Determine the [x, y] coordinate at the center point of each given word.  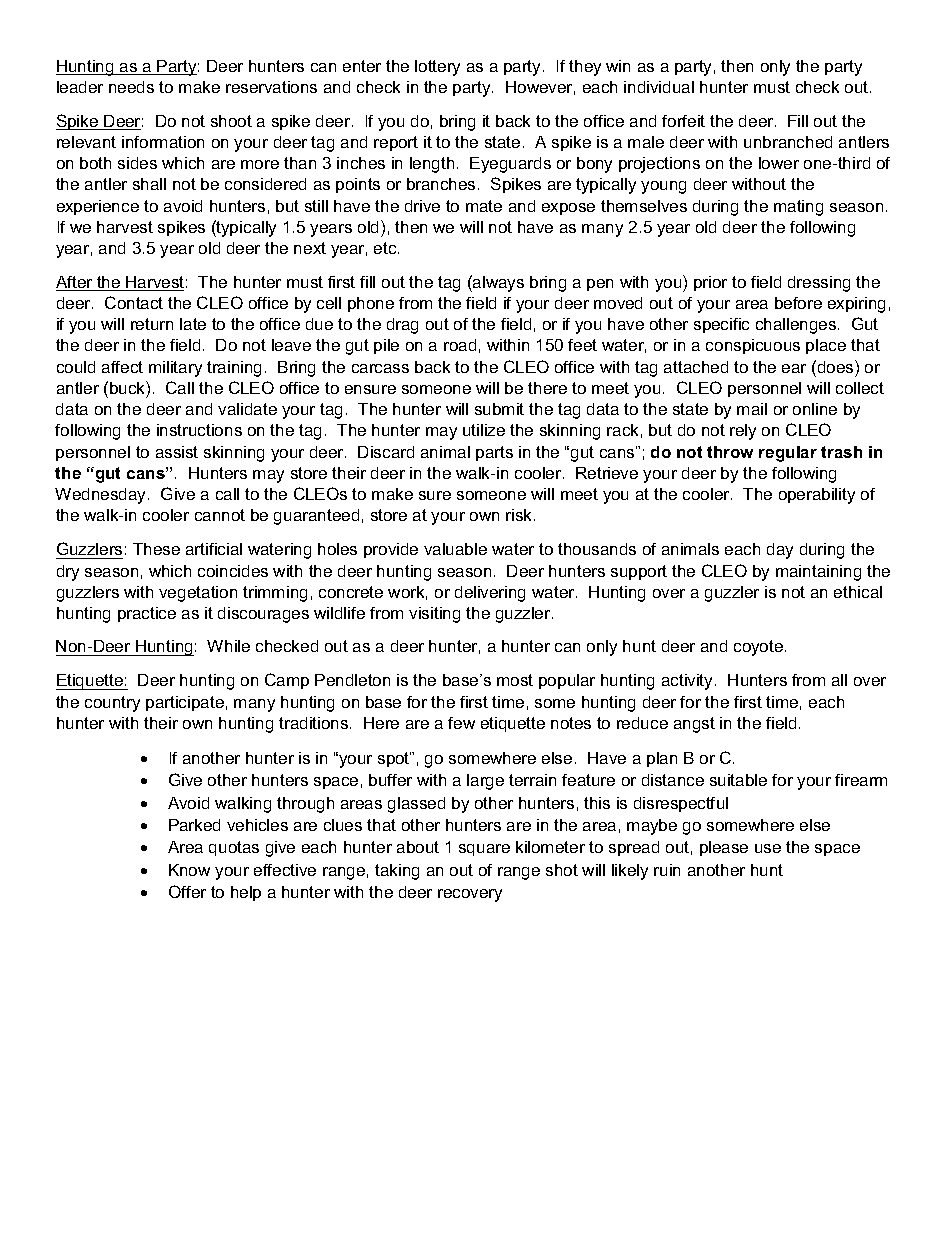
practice [147, 614]
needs [131, 87]
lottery [437, 68]
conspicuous [753, 346]
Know [189, 870]
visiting [434, 615]
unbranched [788, 142]
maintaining [818, 573]
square [484, 850]
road [460, 345]
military [175, 369]
